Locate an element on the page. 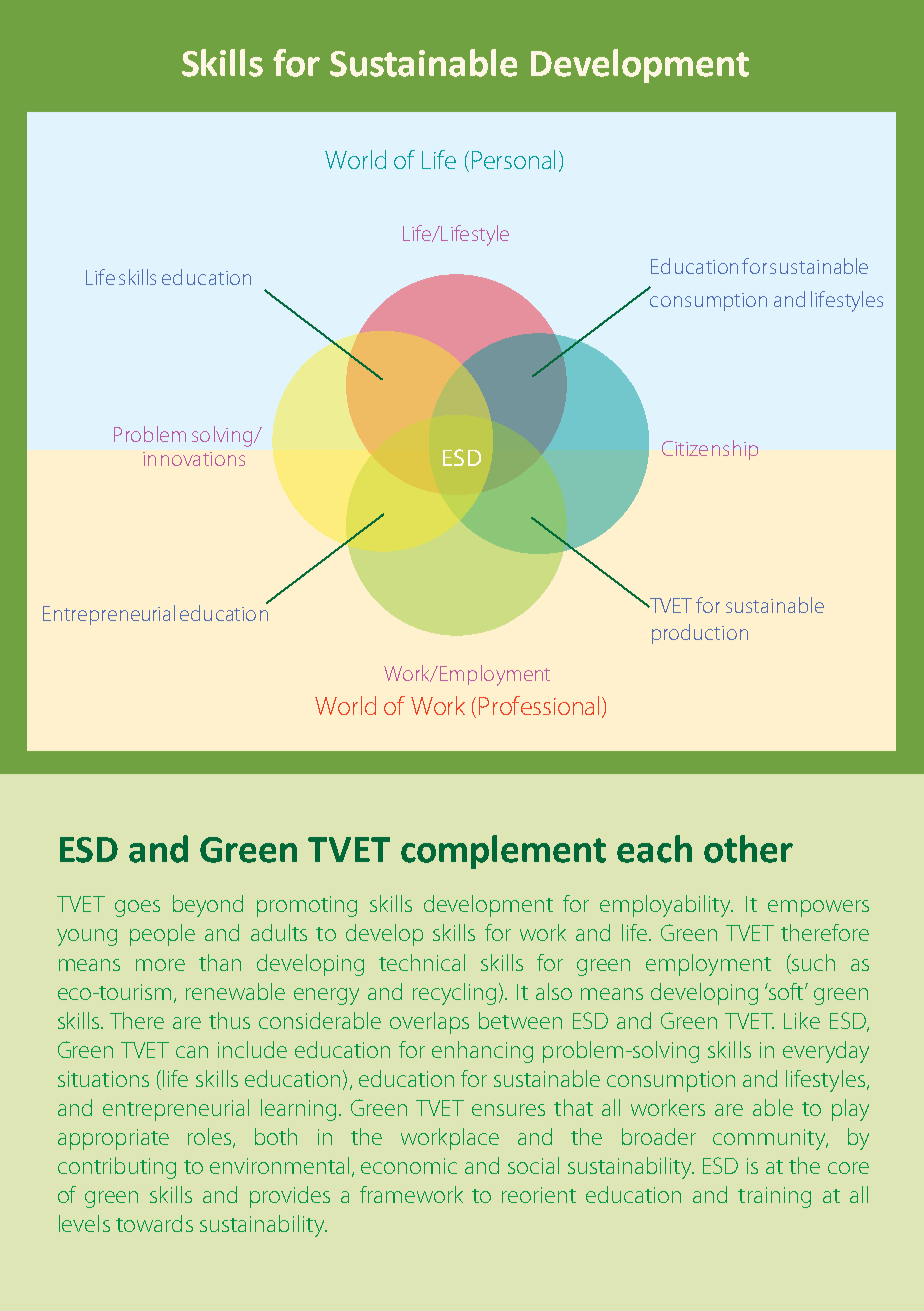  people is located at coordinates (162, 935).
